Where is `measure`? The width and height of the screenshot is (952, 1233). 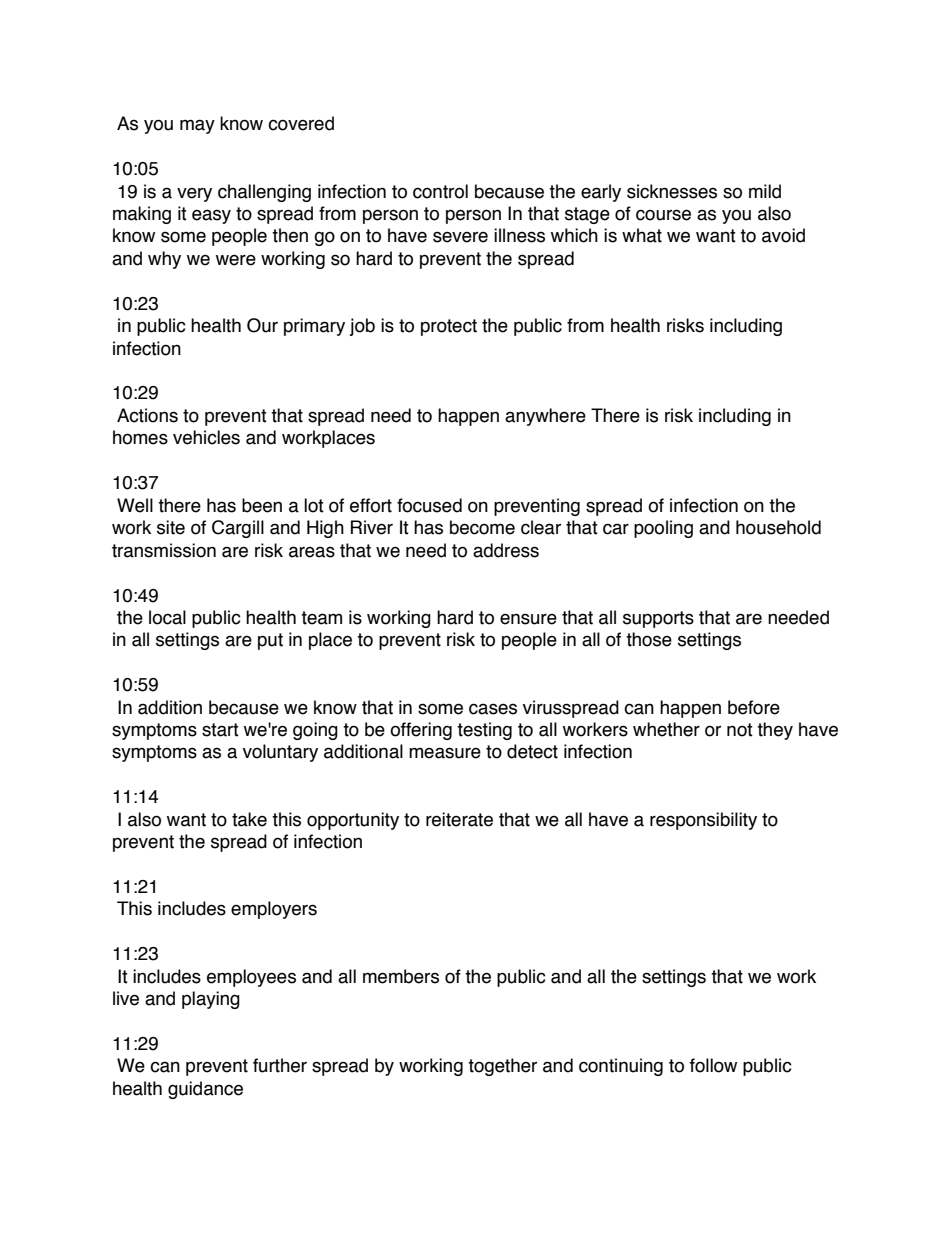
measure is located at coordinates (445, 753).
